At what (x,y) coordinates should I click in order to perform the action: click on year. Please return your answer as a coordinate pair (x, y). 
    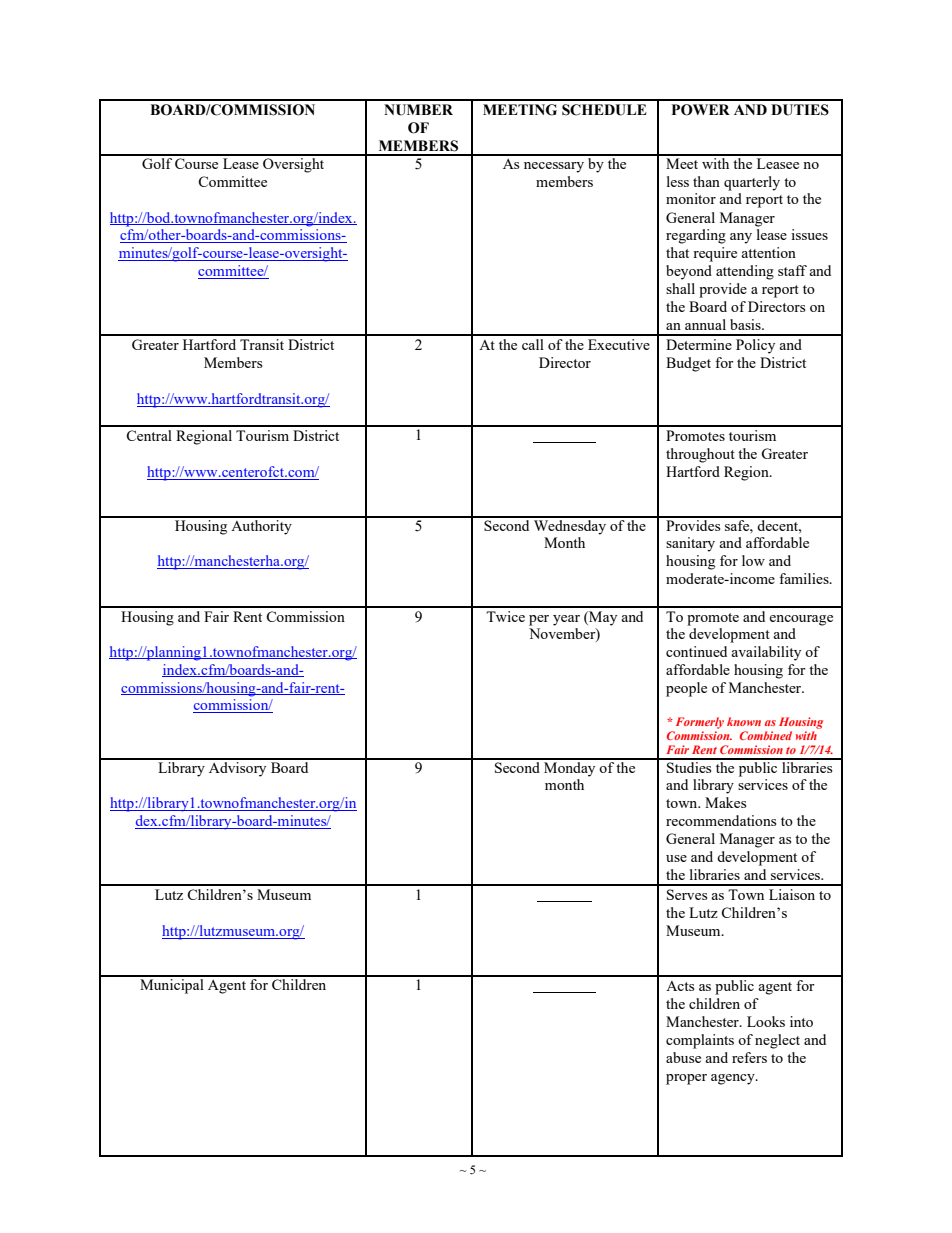
    Looking at the image, I should click on (566, 620).
